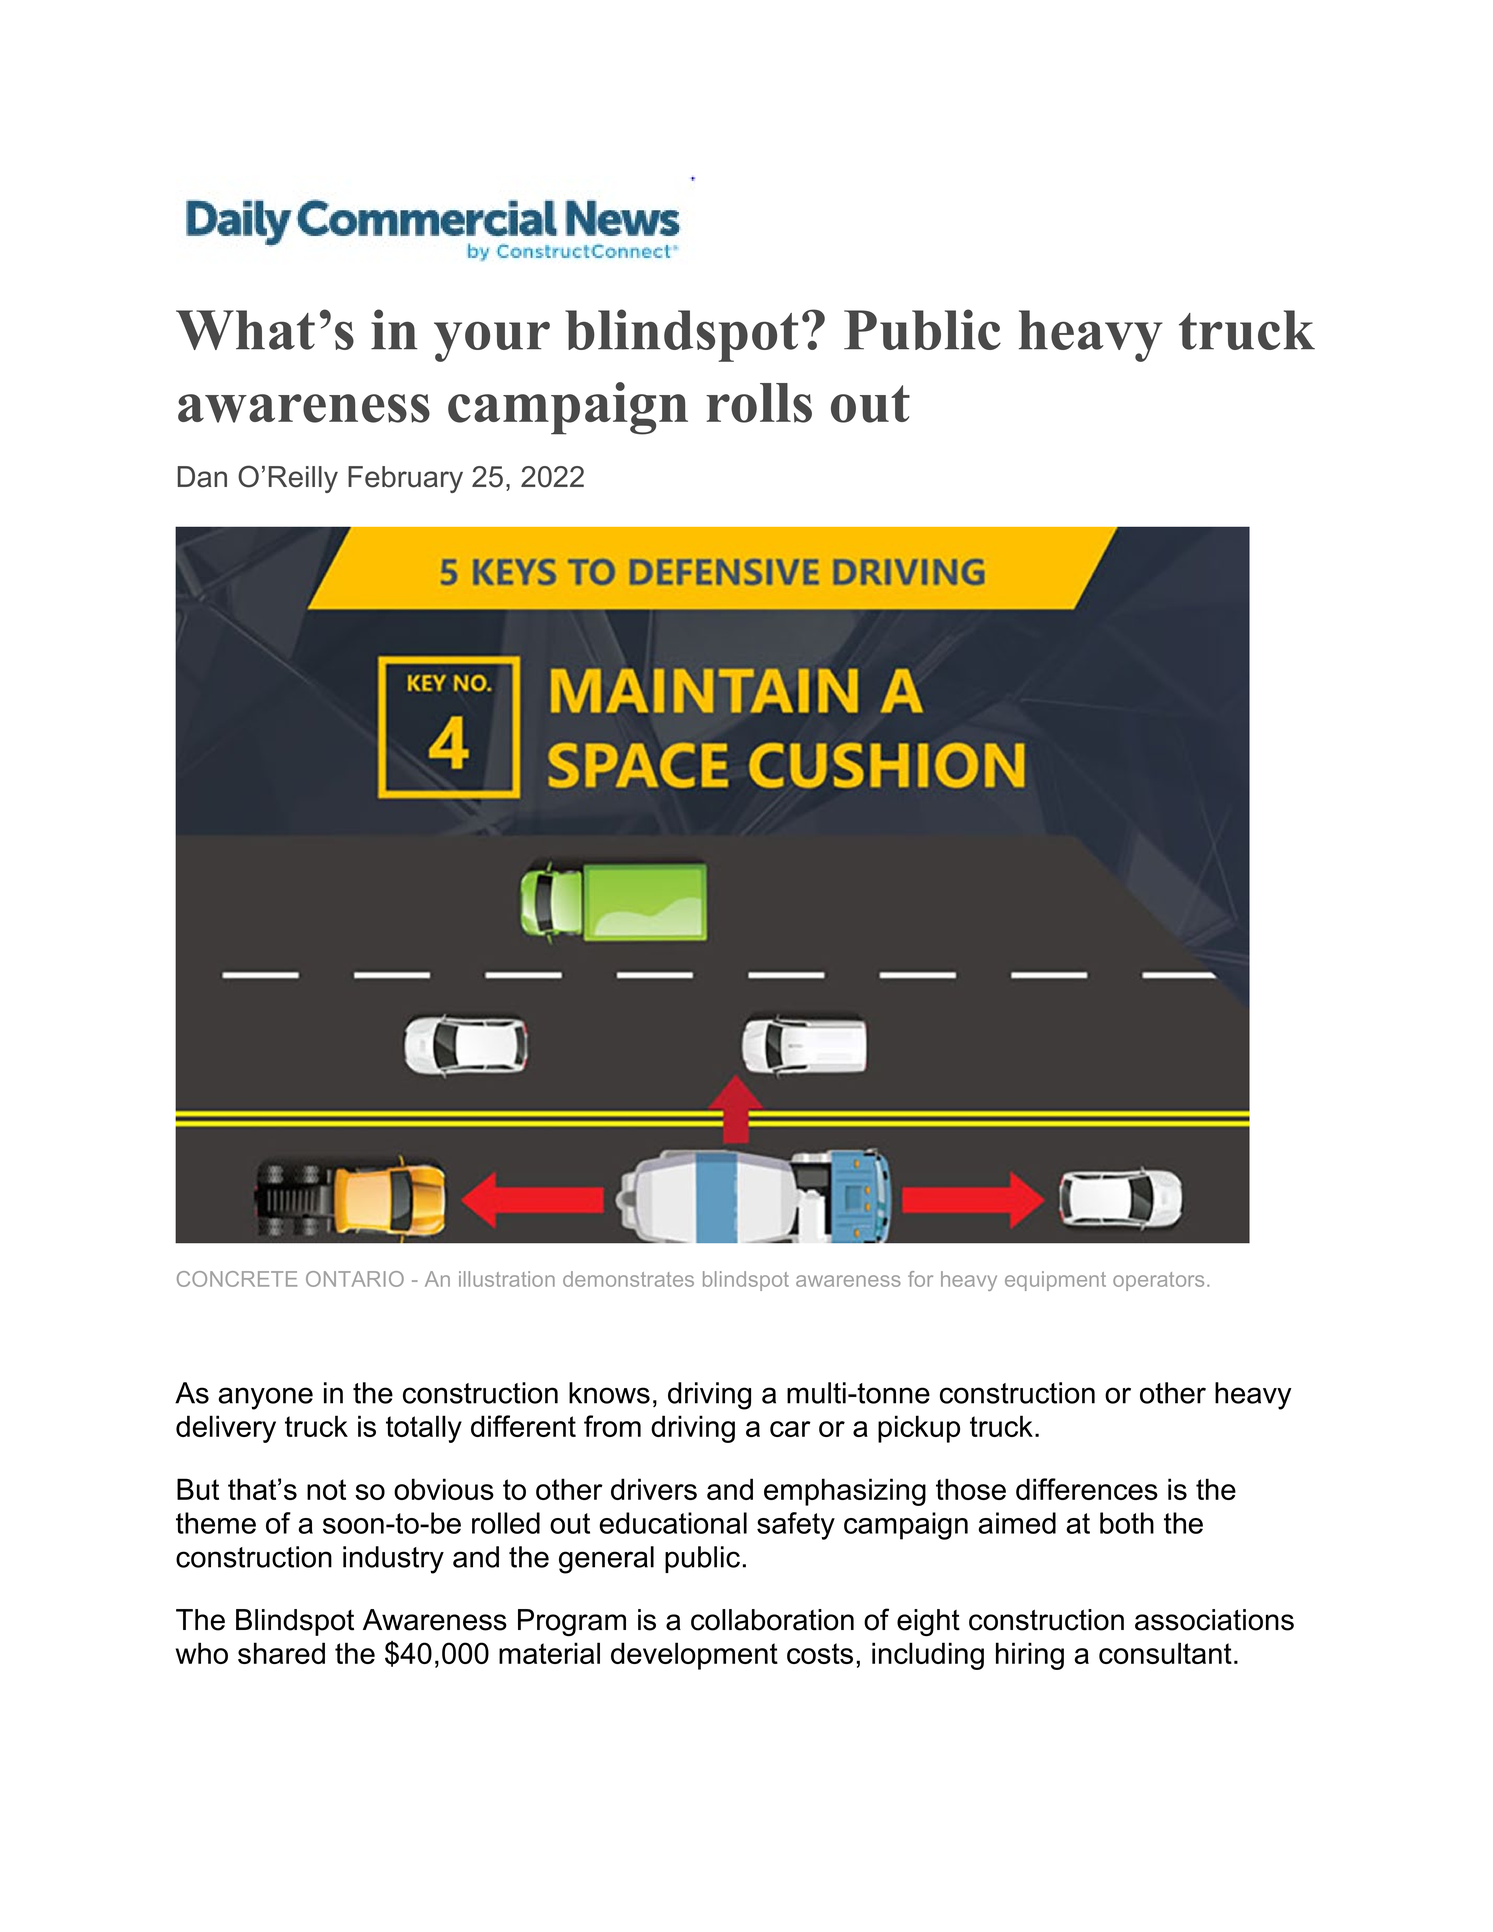  Describe the element at coordinates (1055, 1281) in the screenshot. I see `equipment` at that location.
